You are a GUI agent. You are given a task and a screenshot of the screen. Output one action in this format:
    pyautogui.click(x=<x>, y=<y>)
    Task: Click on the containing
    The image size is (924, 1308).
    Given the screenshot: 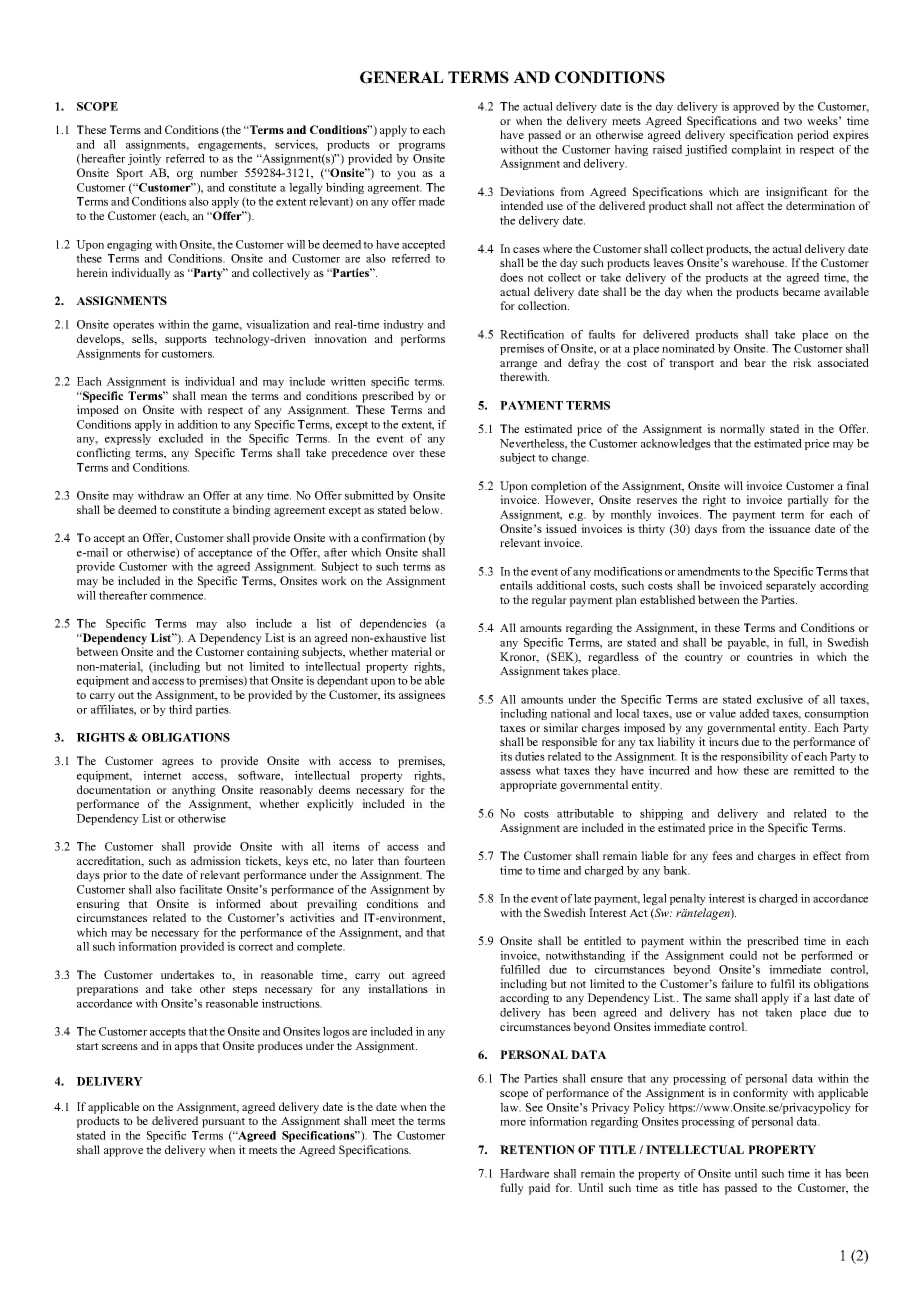 What is the action you would take?
    pyautogui.click(x=273, y=653)
